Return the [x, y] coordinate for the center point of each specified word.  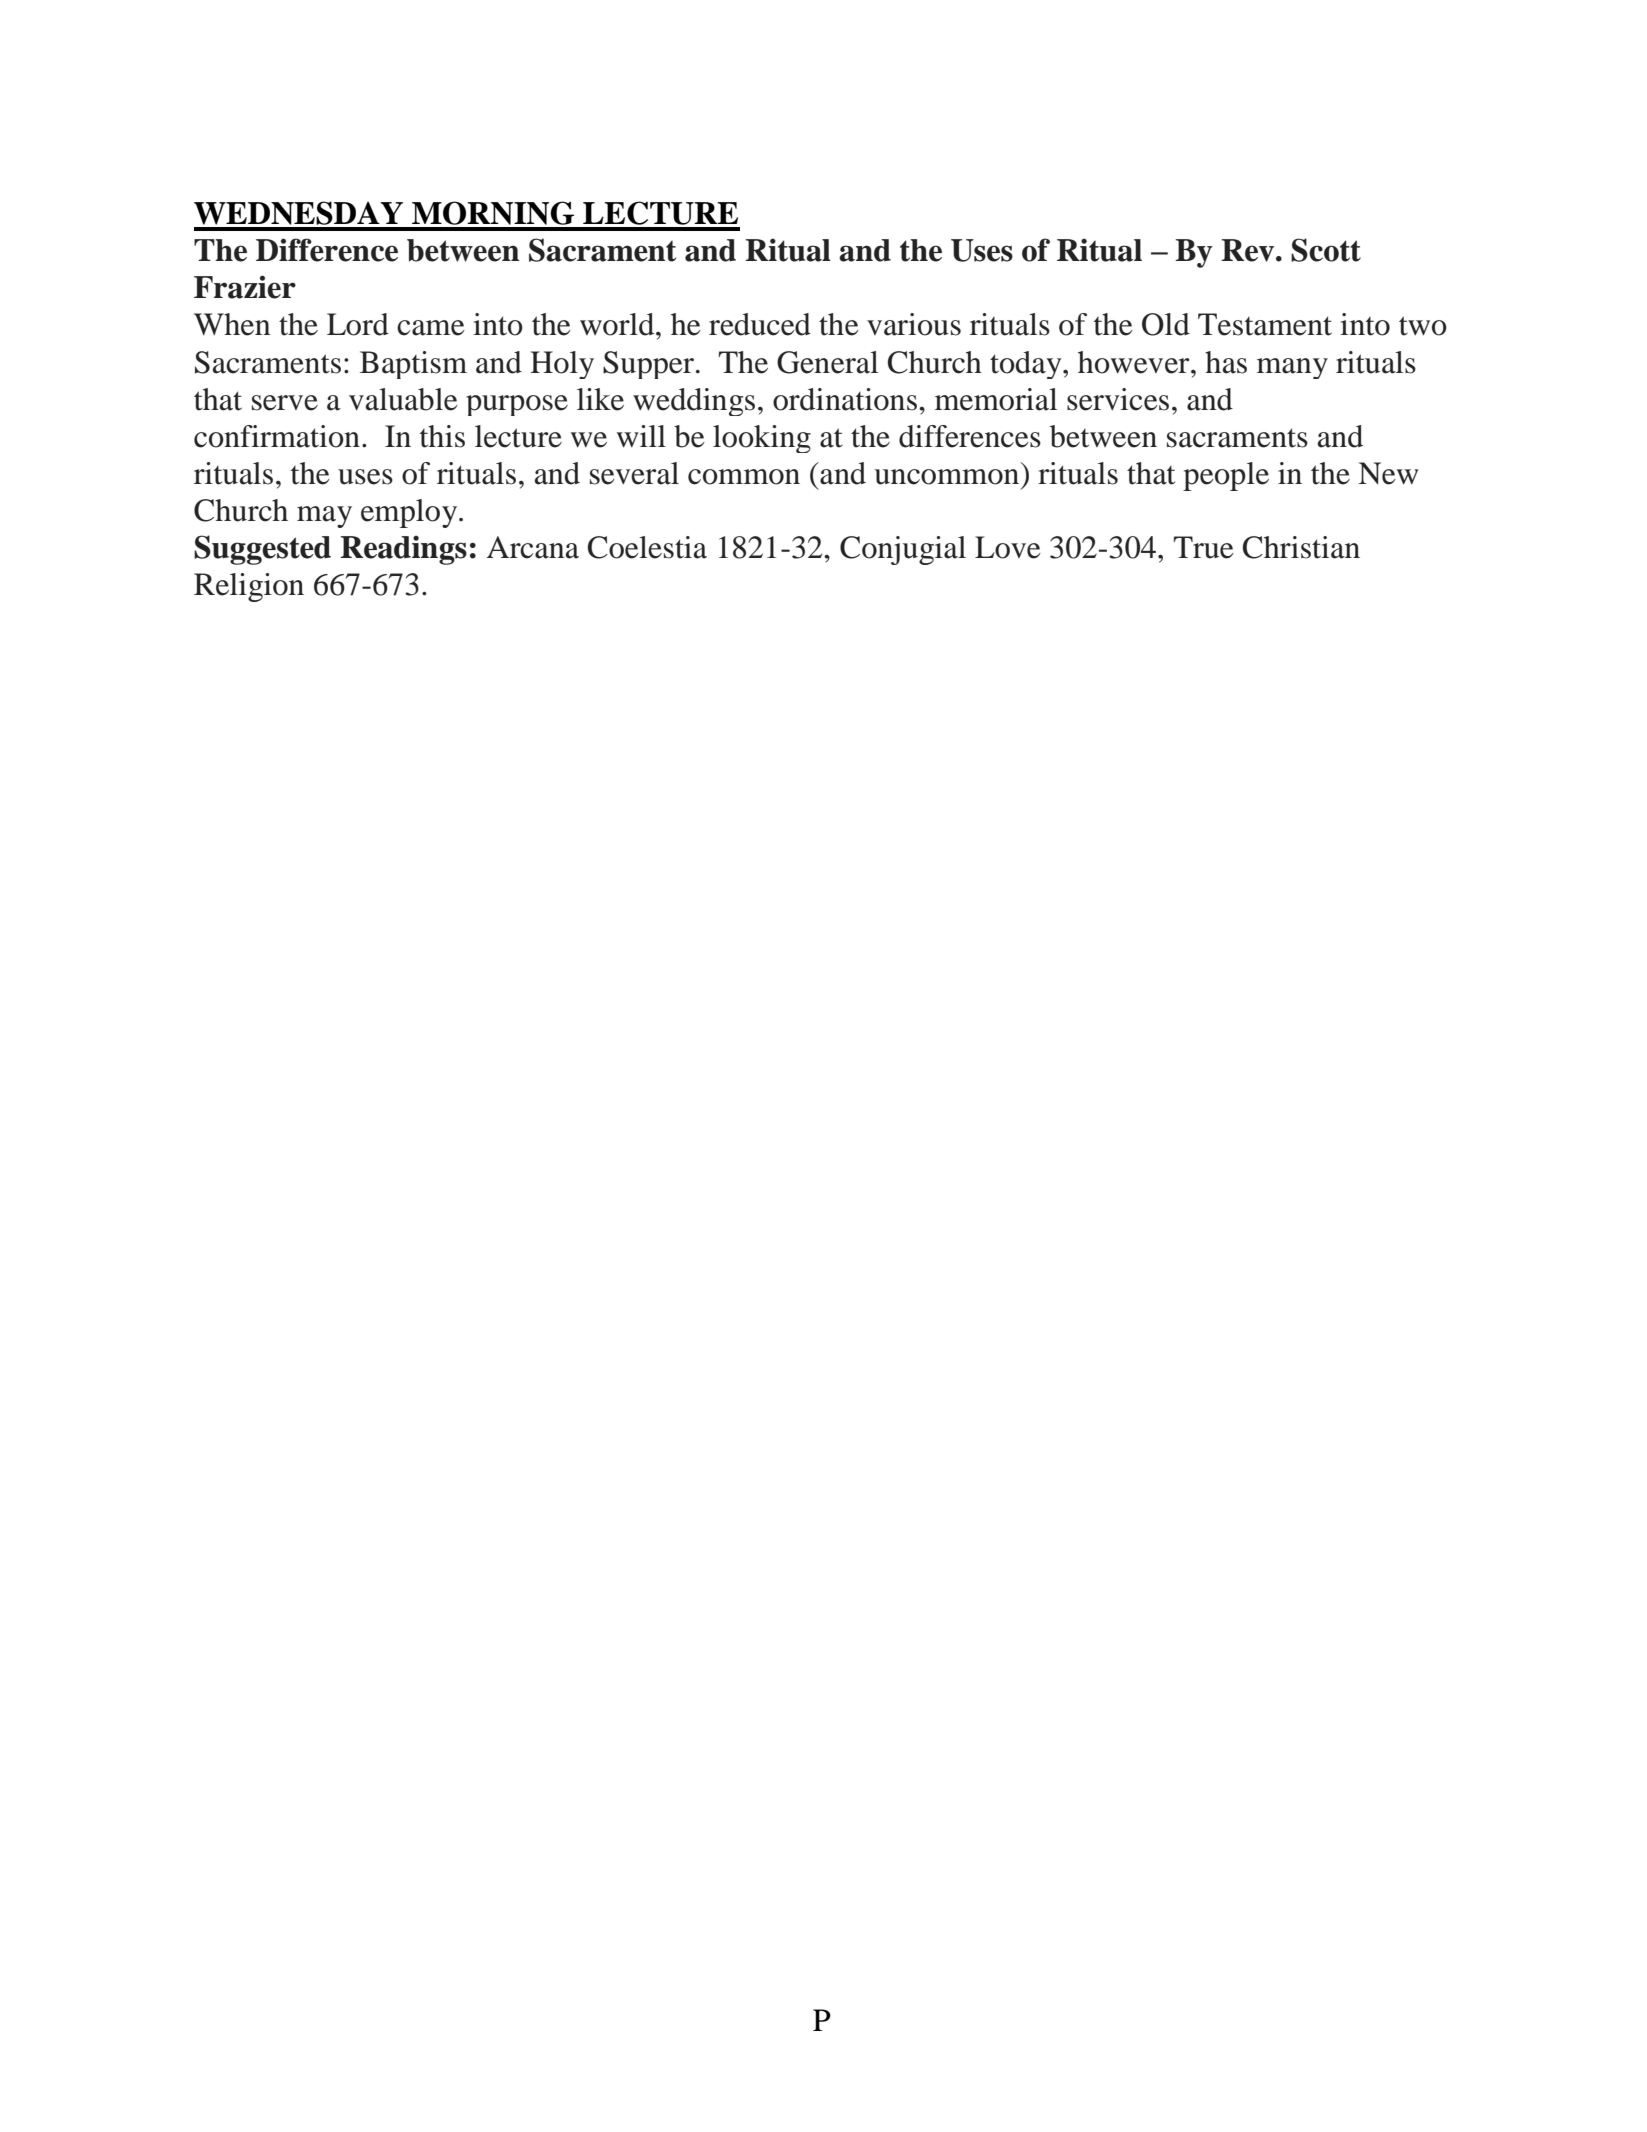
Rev [1249, 250]
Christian [1301, 547]
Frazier [245, 287]
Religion [249, 587]
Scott [1326, 250]
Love [1008, 547]
